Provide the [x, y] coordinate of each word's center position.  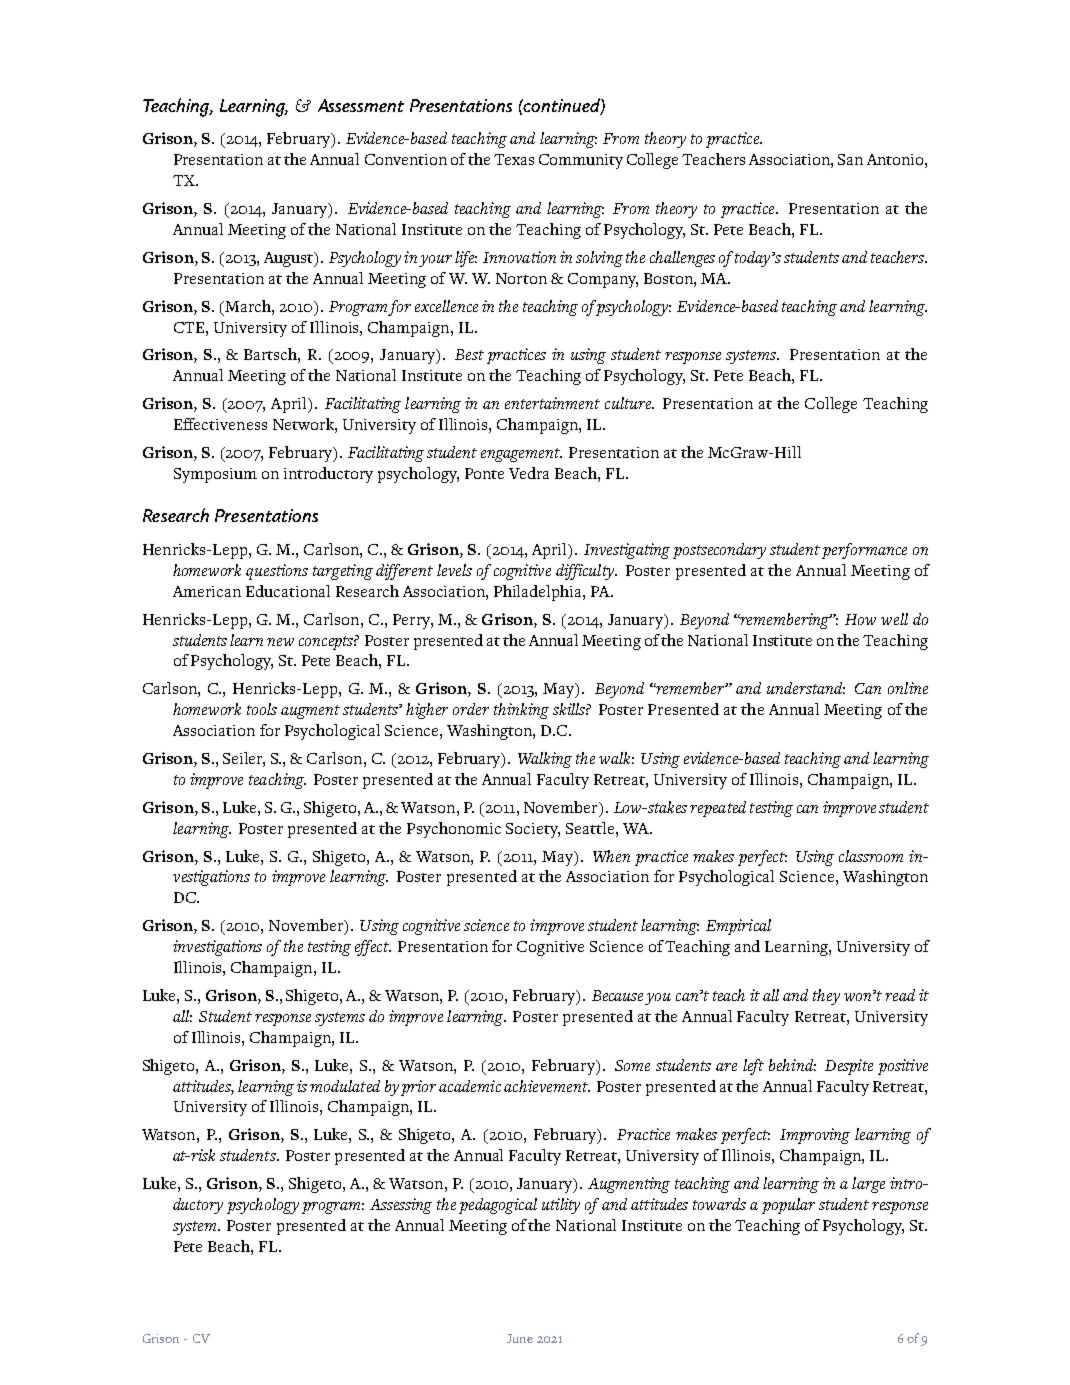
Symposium [215, 475]
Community [581, 161]
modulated [345, 1086]
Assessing [401, 1206]
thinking [521, 711]
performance [864, 551]
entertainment [552, 403]
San [850, 159]
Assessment [361, 105]
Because [617, 995]
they [826, 997]
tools [262, 709]
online [908, 688]
